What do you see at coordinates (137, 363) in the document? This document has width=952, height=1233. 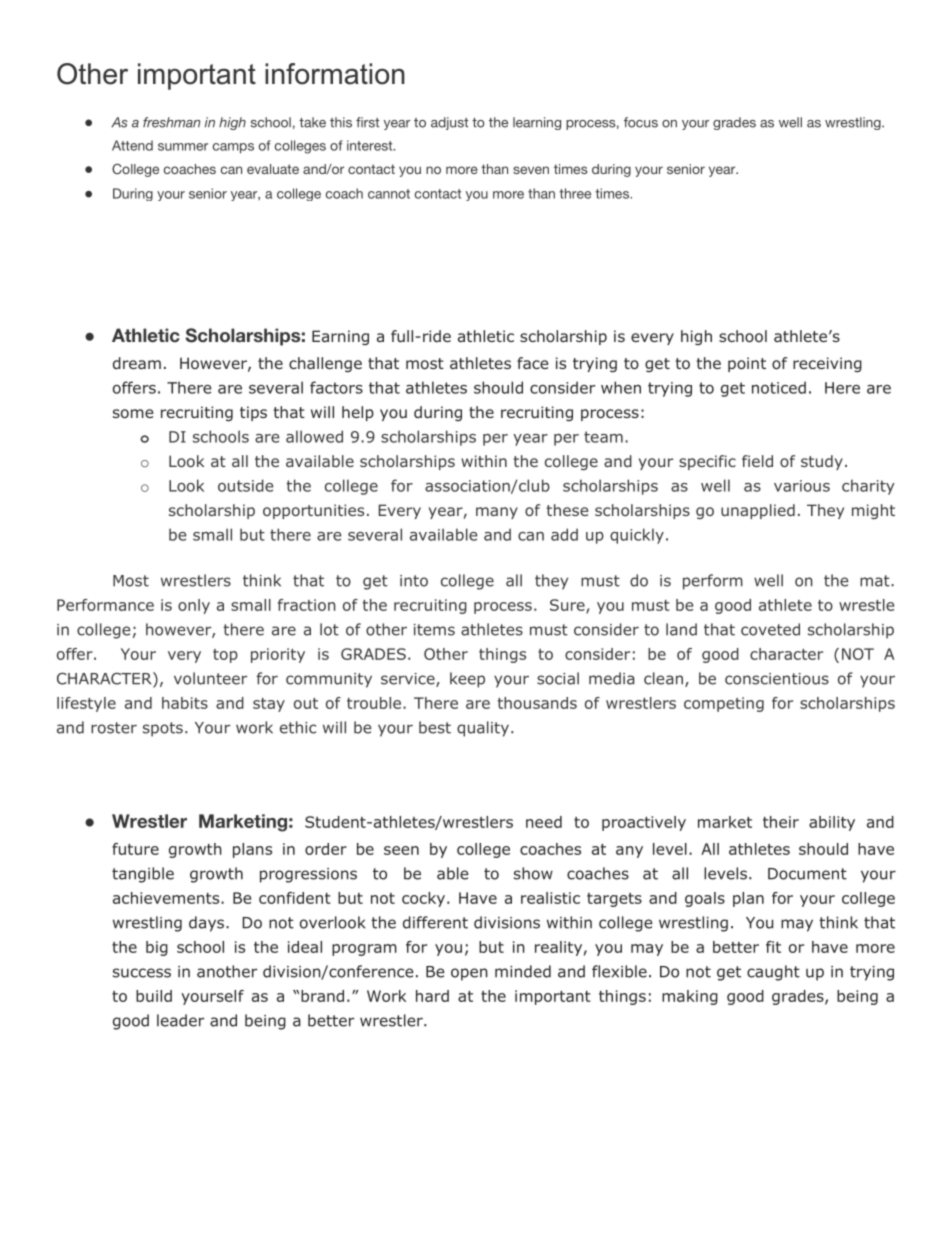 I see `dream` at bounding box center [137, 363].
